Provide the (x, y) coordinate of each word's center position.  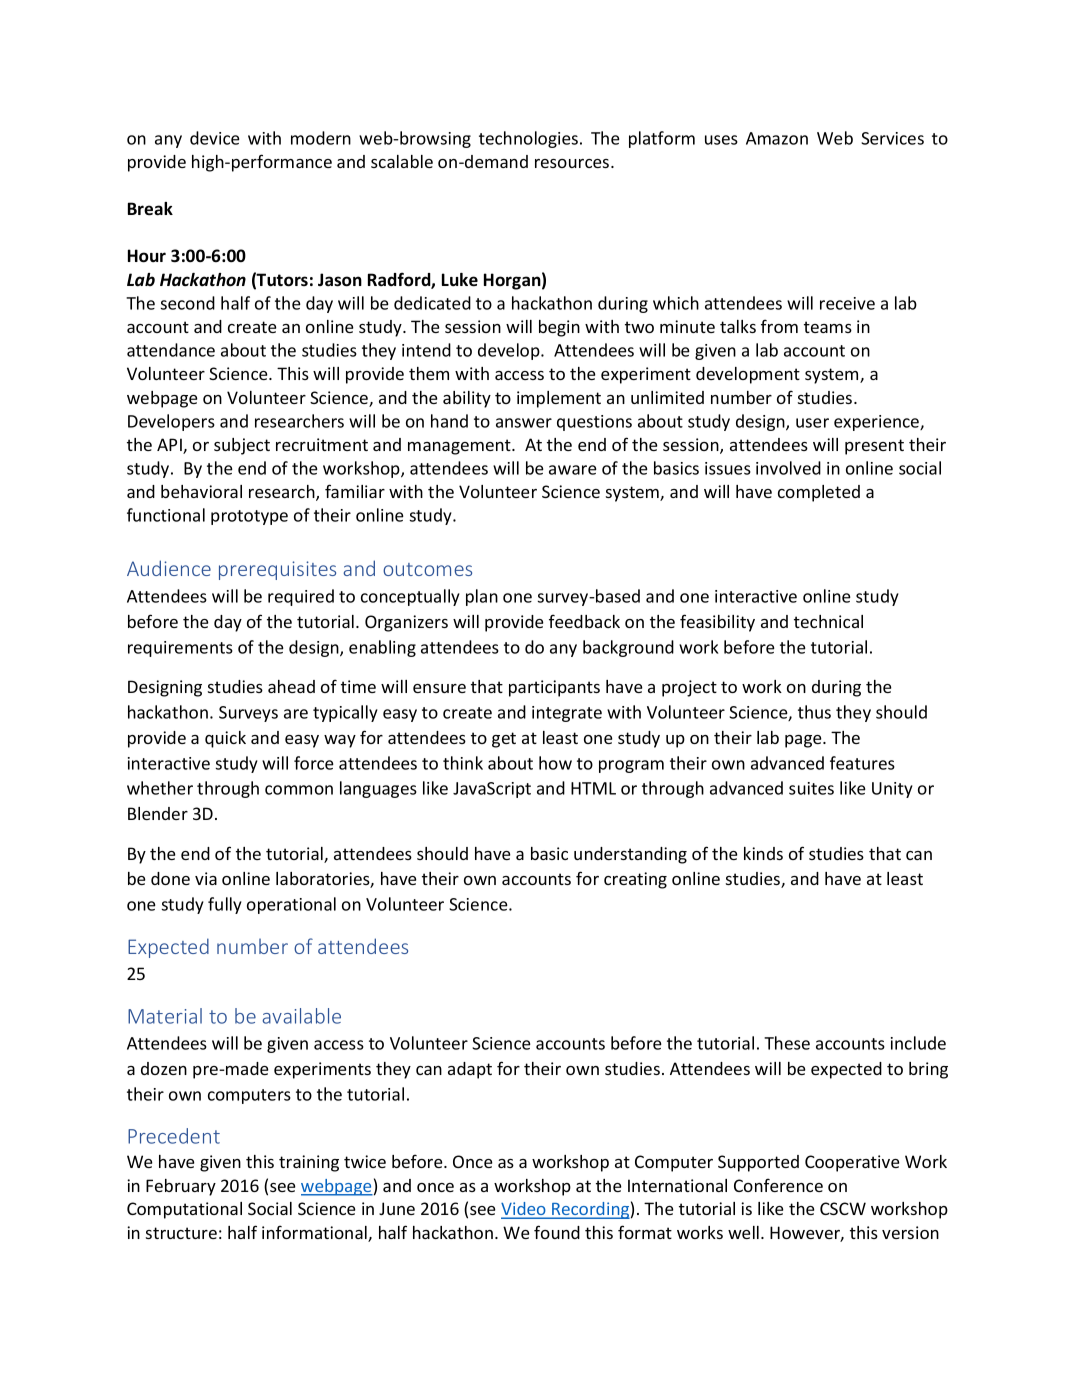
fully (225, 905)
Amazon (777, 138)
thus (814, 712)
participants (554, 688)
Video (524, 1210)
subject (242, 446)
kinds (763, 853)
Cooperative (852, 1163)
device (215, 138)
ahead (291, 686)
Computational (184, 1210)
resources (573, 163)
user (812, 423)
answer (524, 423)
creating (635, 880)
